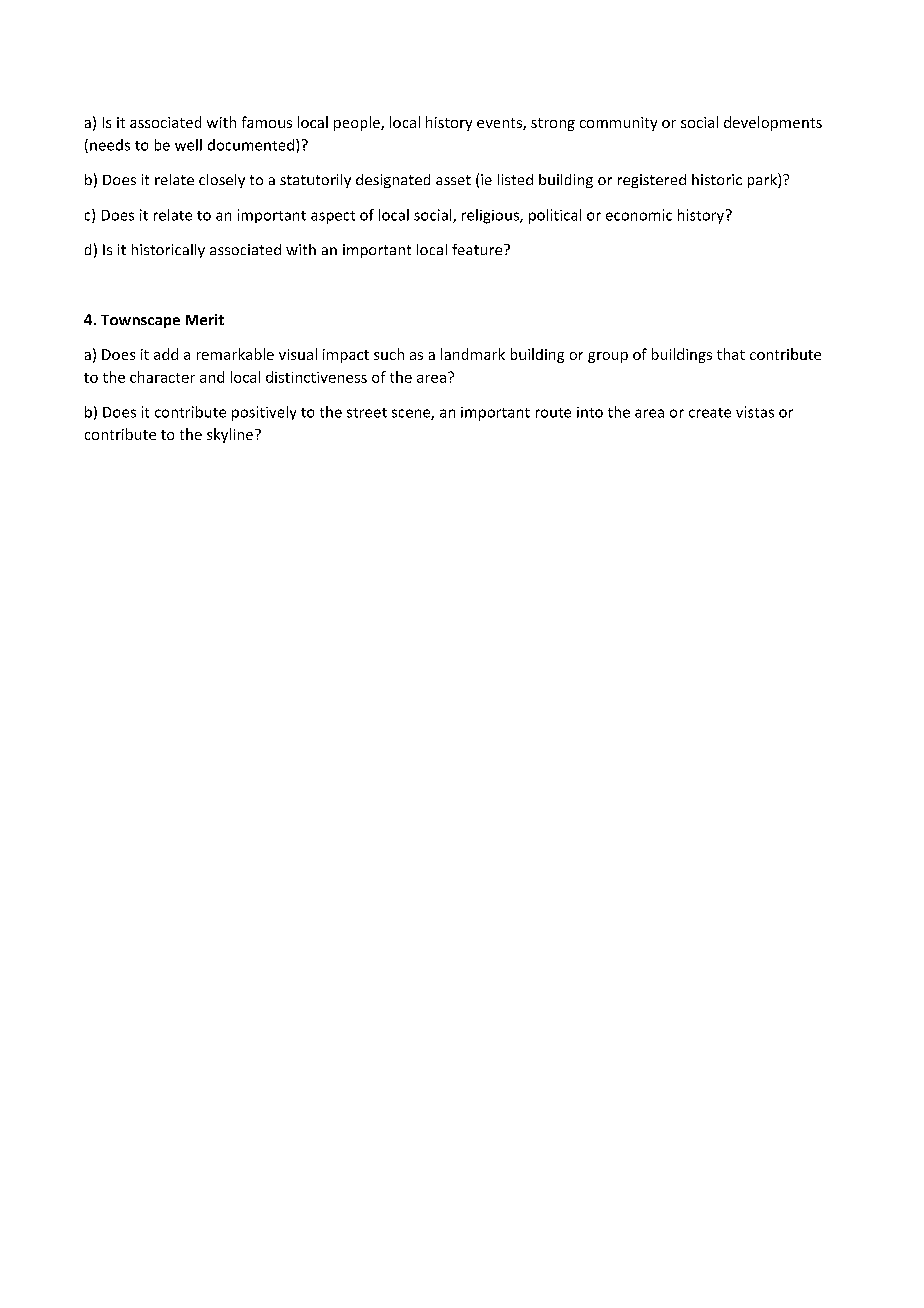 Image resolution: width=924 pixels, height=1308 pixels. What do you see at coordinates (710, 413) in the screenshot?
I see `create` at bounding box center [710, 413].
